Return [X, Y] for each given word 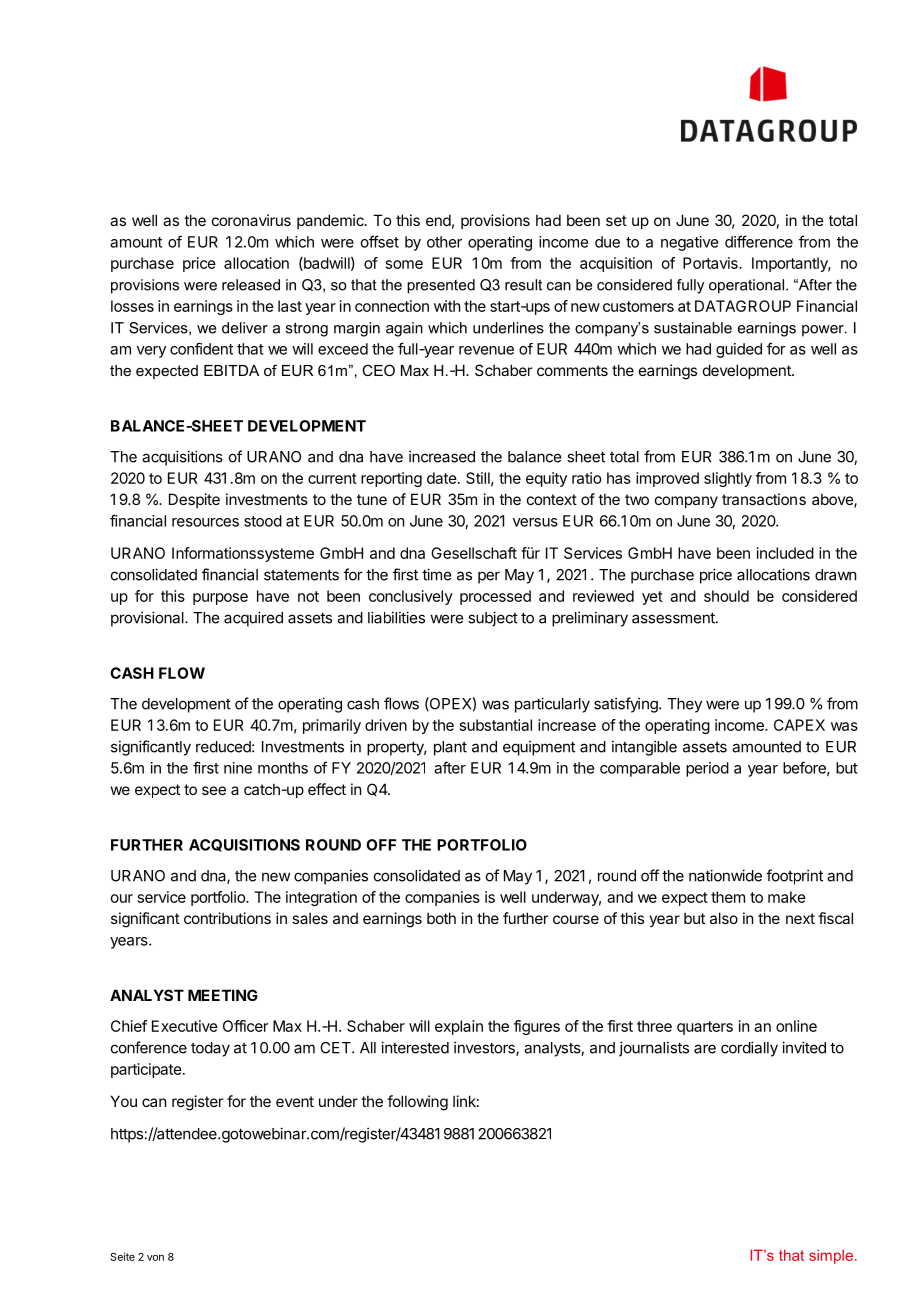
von [155, 1258]
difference [759, 241]
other [444, 242]
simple [831, 1256]
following [417, 1103]
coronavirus [251, 220]
